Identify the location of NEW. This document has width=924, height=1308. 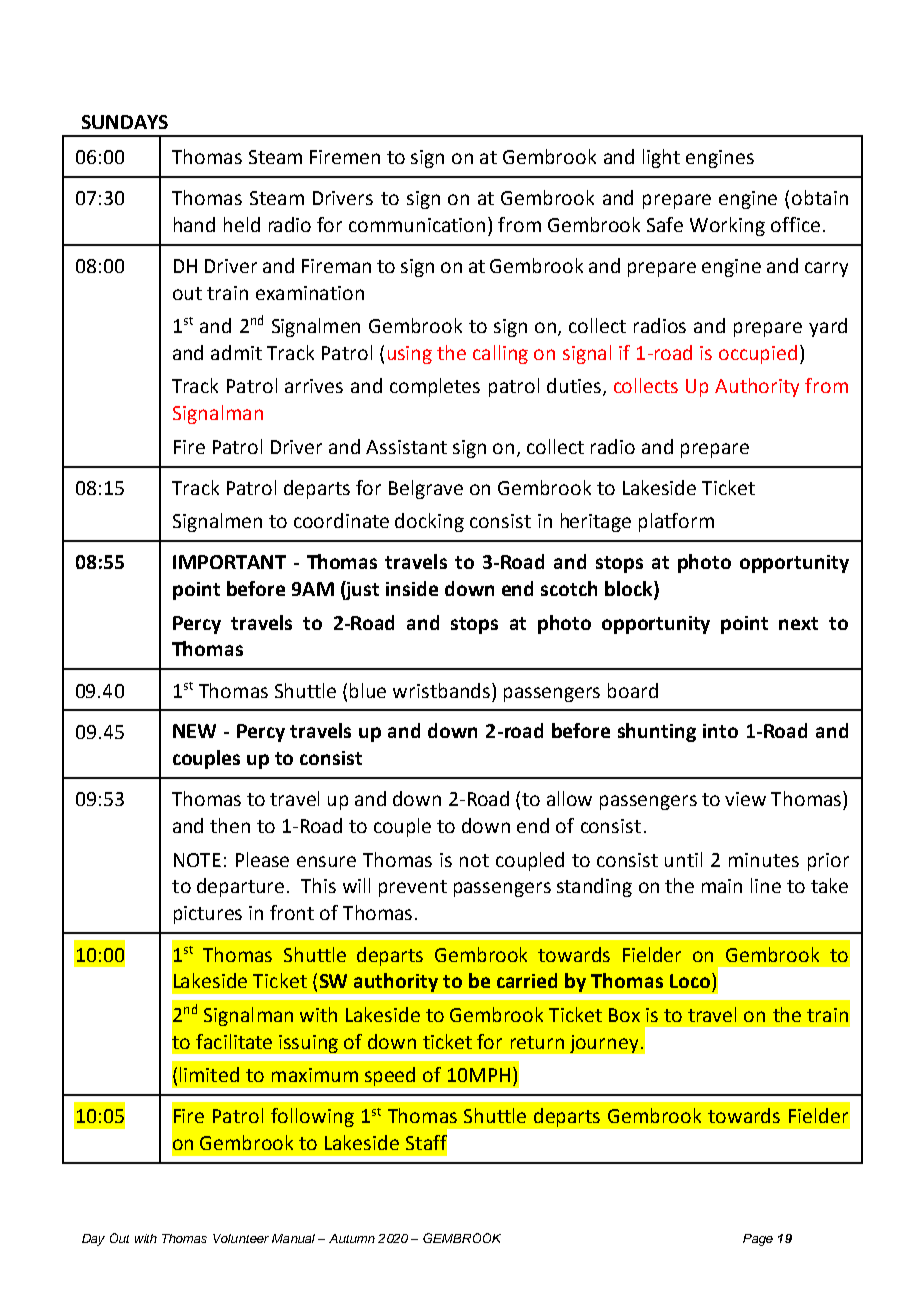
(194, 731).
